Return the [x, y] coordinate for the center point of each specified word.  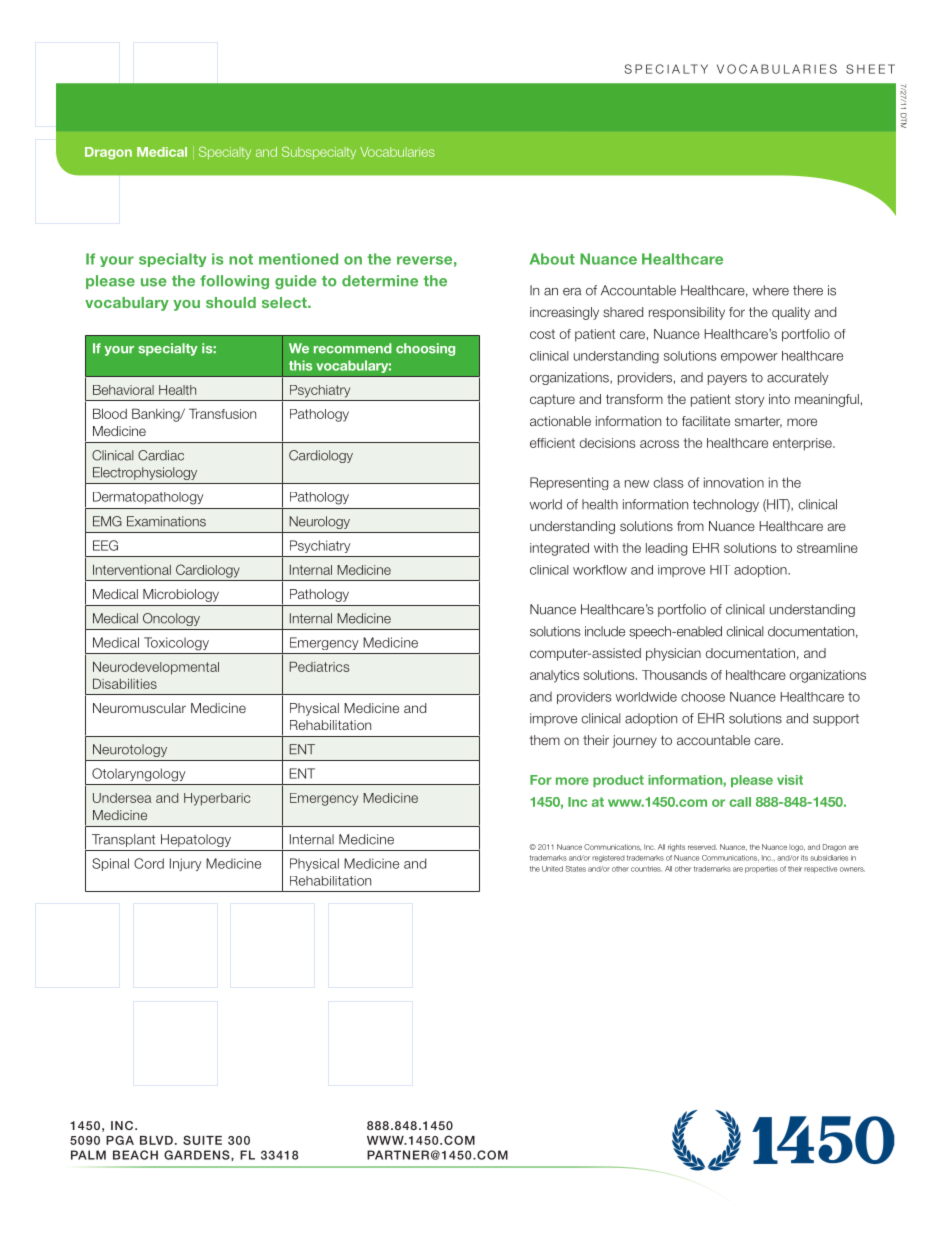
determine [380, 281]
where [770, 290]
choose [703, 697]
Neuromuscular [139, 708]
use [154, 282]
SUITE [202, 1140]
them [545, 740]
